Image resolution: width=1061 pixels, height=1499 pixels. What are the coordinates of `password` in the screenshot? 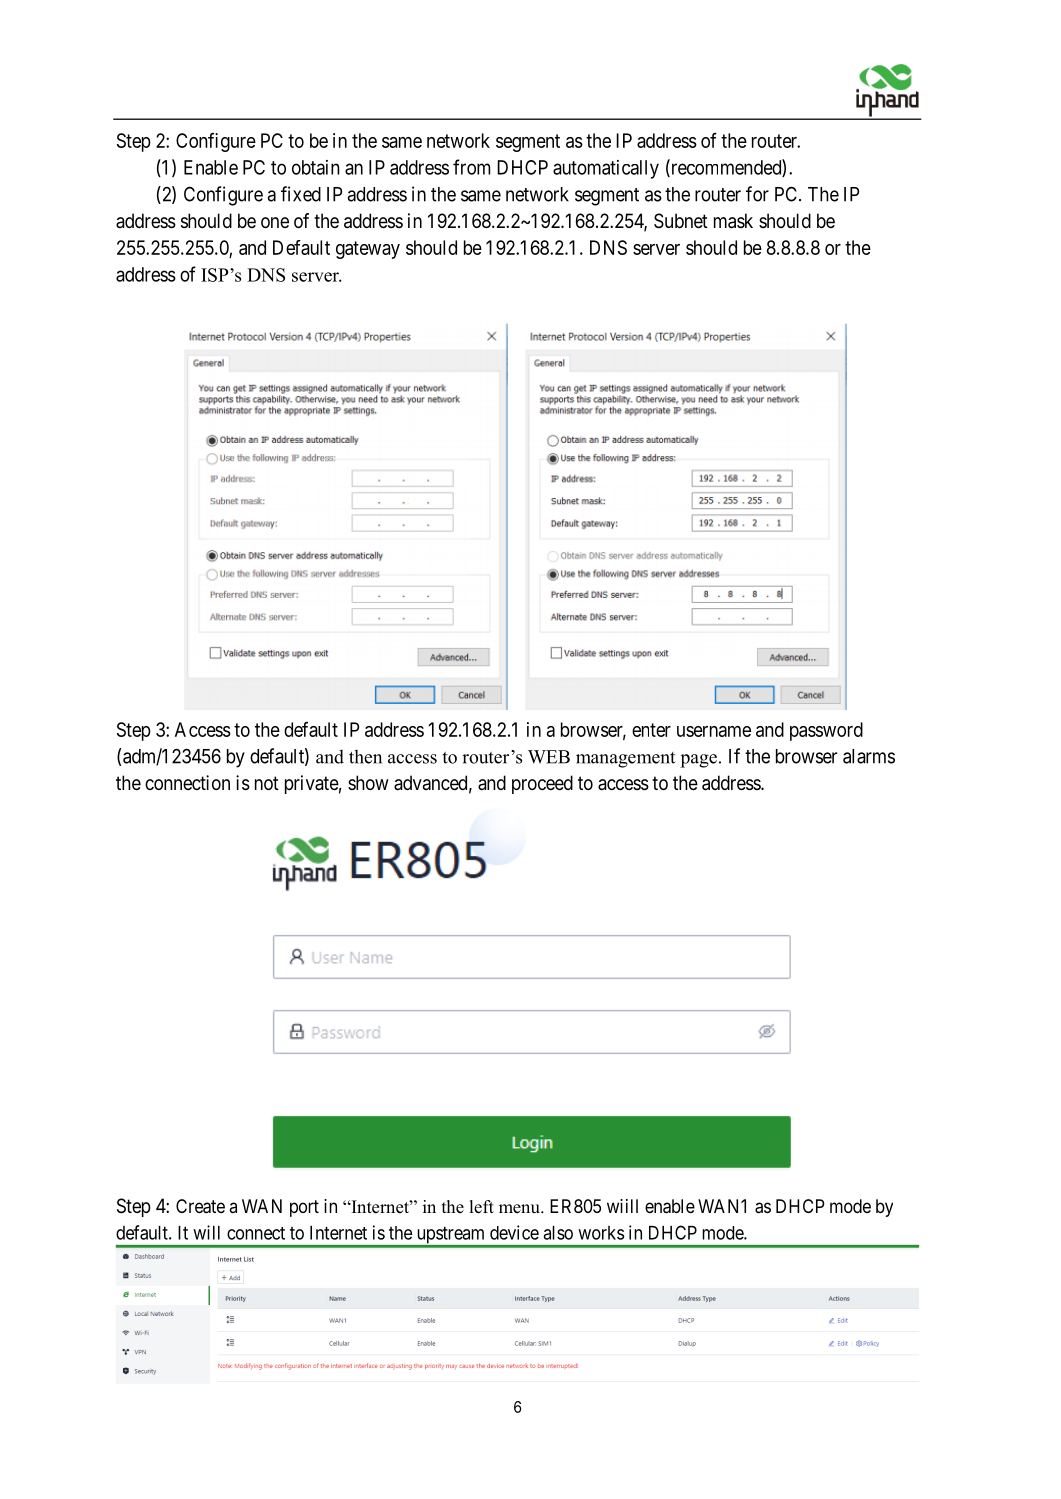 It's located at (826, 731).
